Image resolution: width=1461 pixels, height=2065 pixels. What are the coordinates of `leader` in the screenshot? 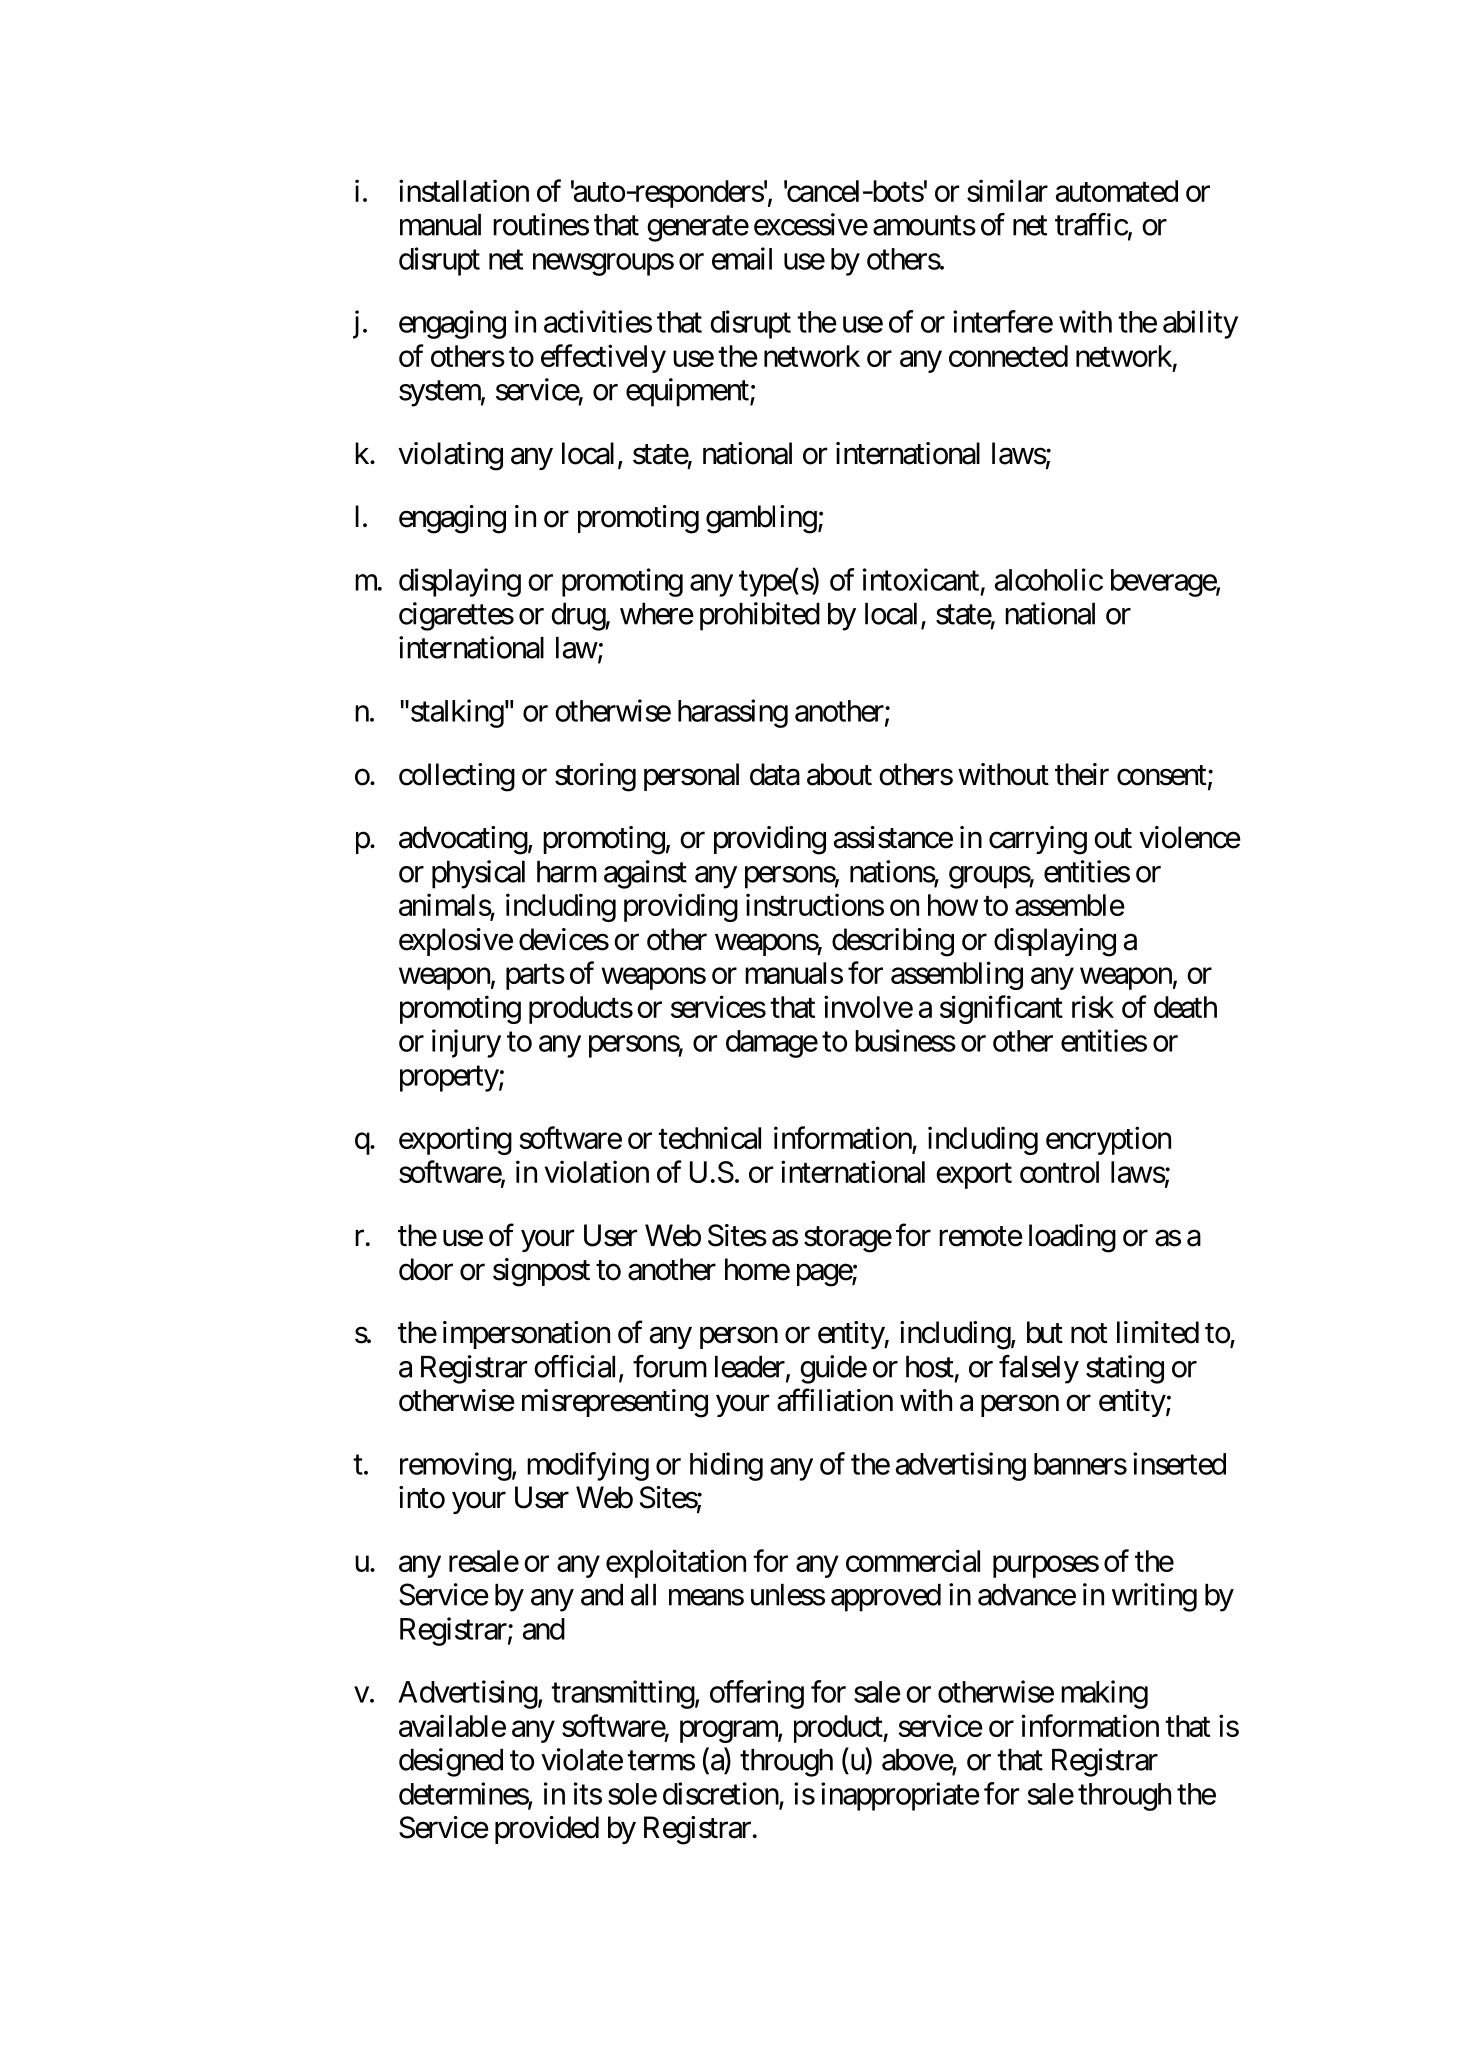 It's located at (750, 1367).
